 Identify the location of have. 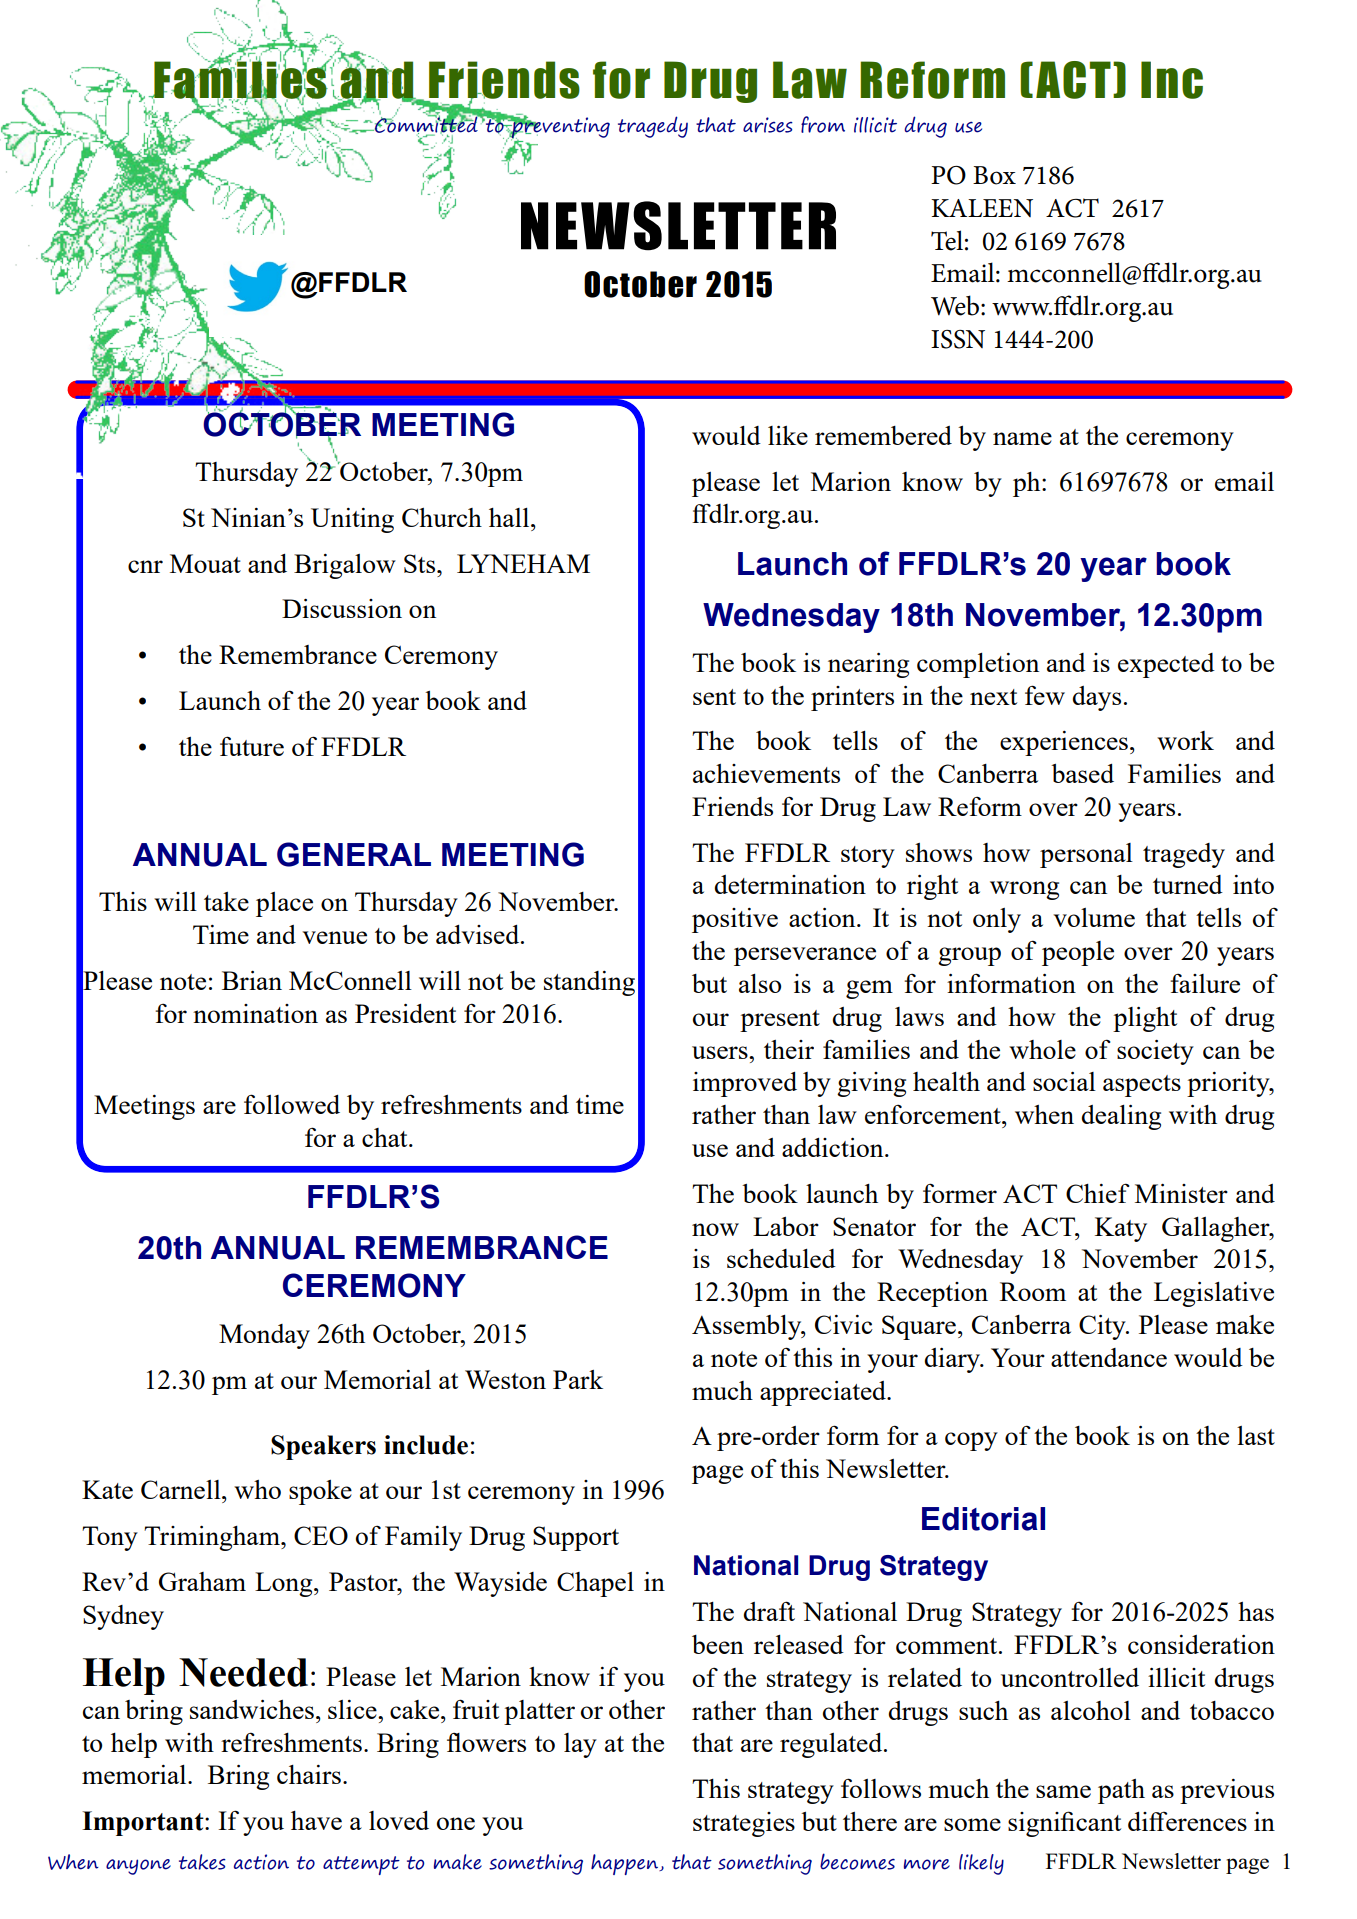
(316, 1820).
